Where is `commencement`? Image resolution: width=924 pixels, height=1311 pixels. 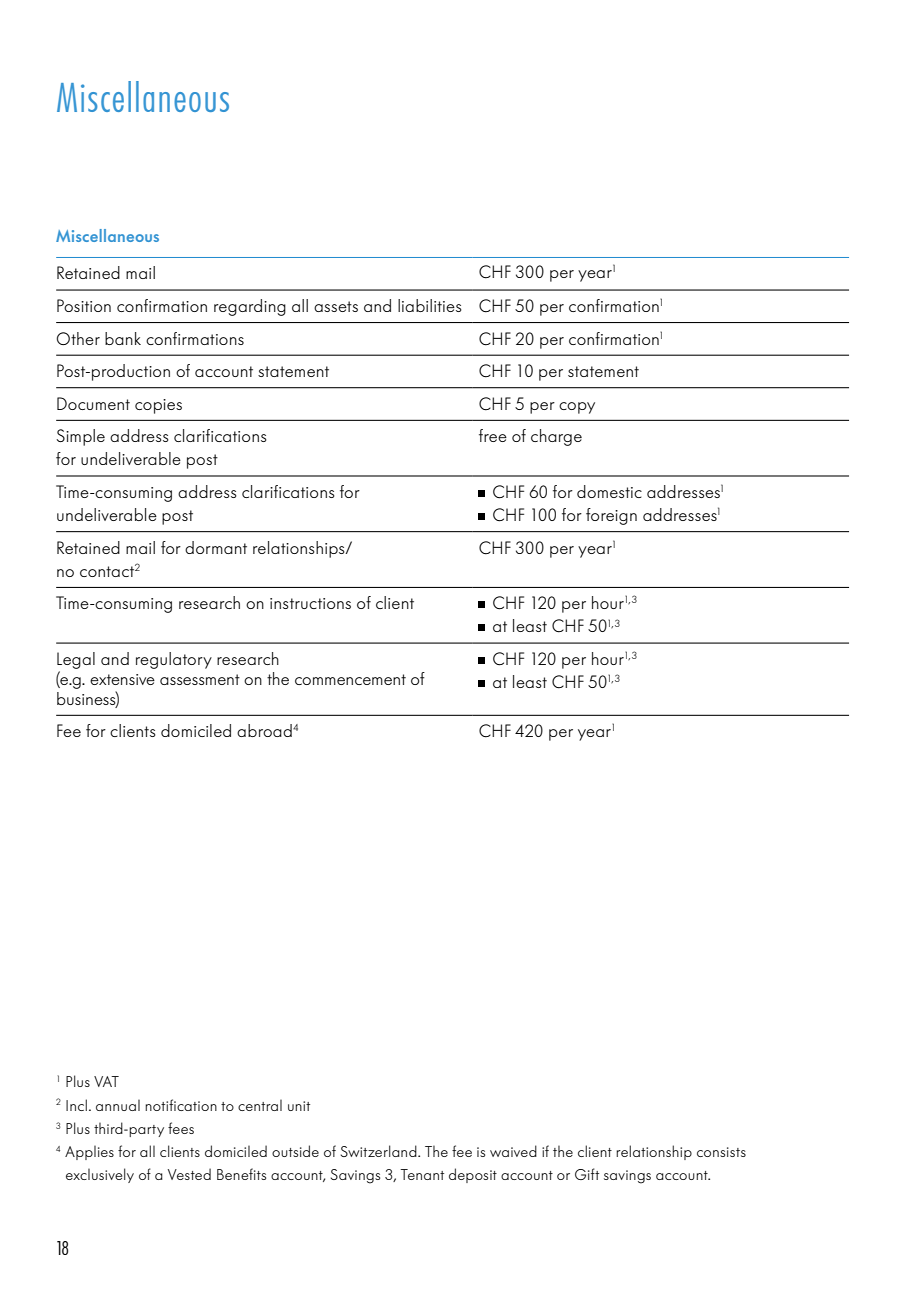
commencement is located at coordinates (350, 679).
